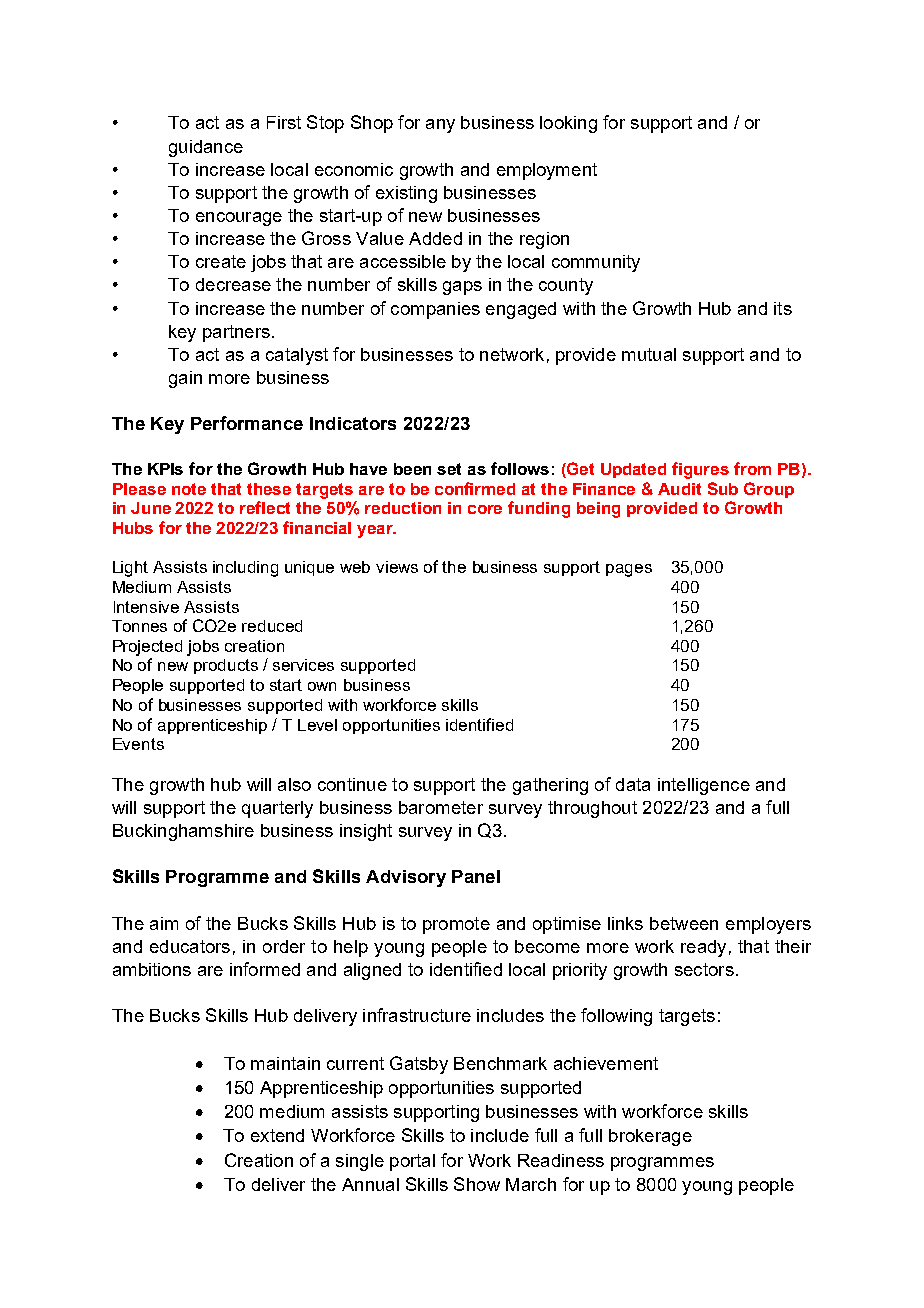 The image size is (924, 1308). Describe the element at coordinates (629, 570) in the screenshot. I see `pages` at that location.
